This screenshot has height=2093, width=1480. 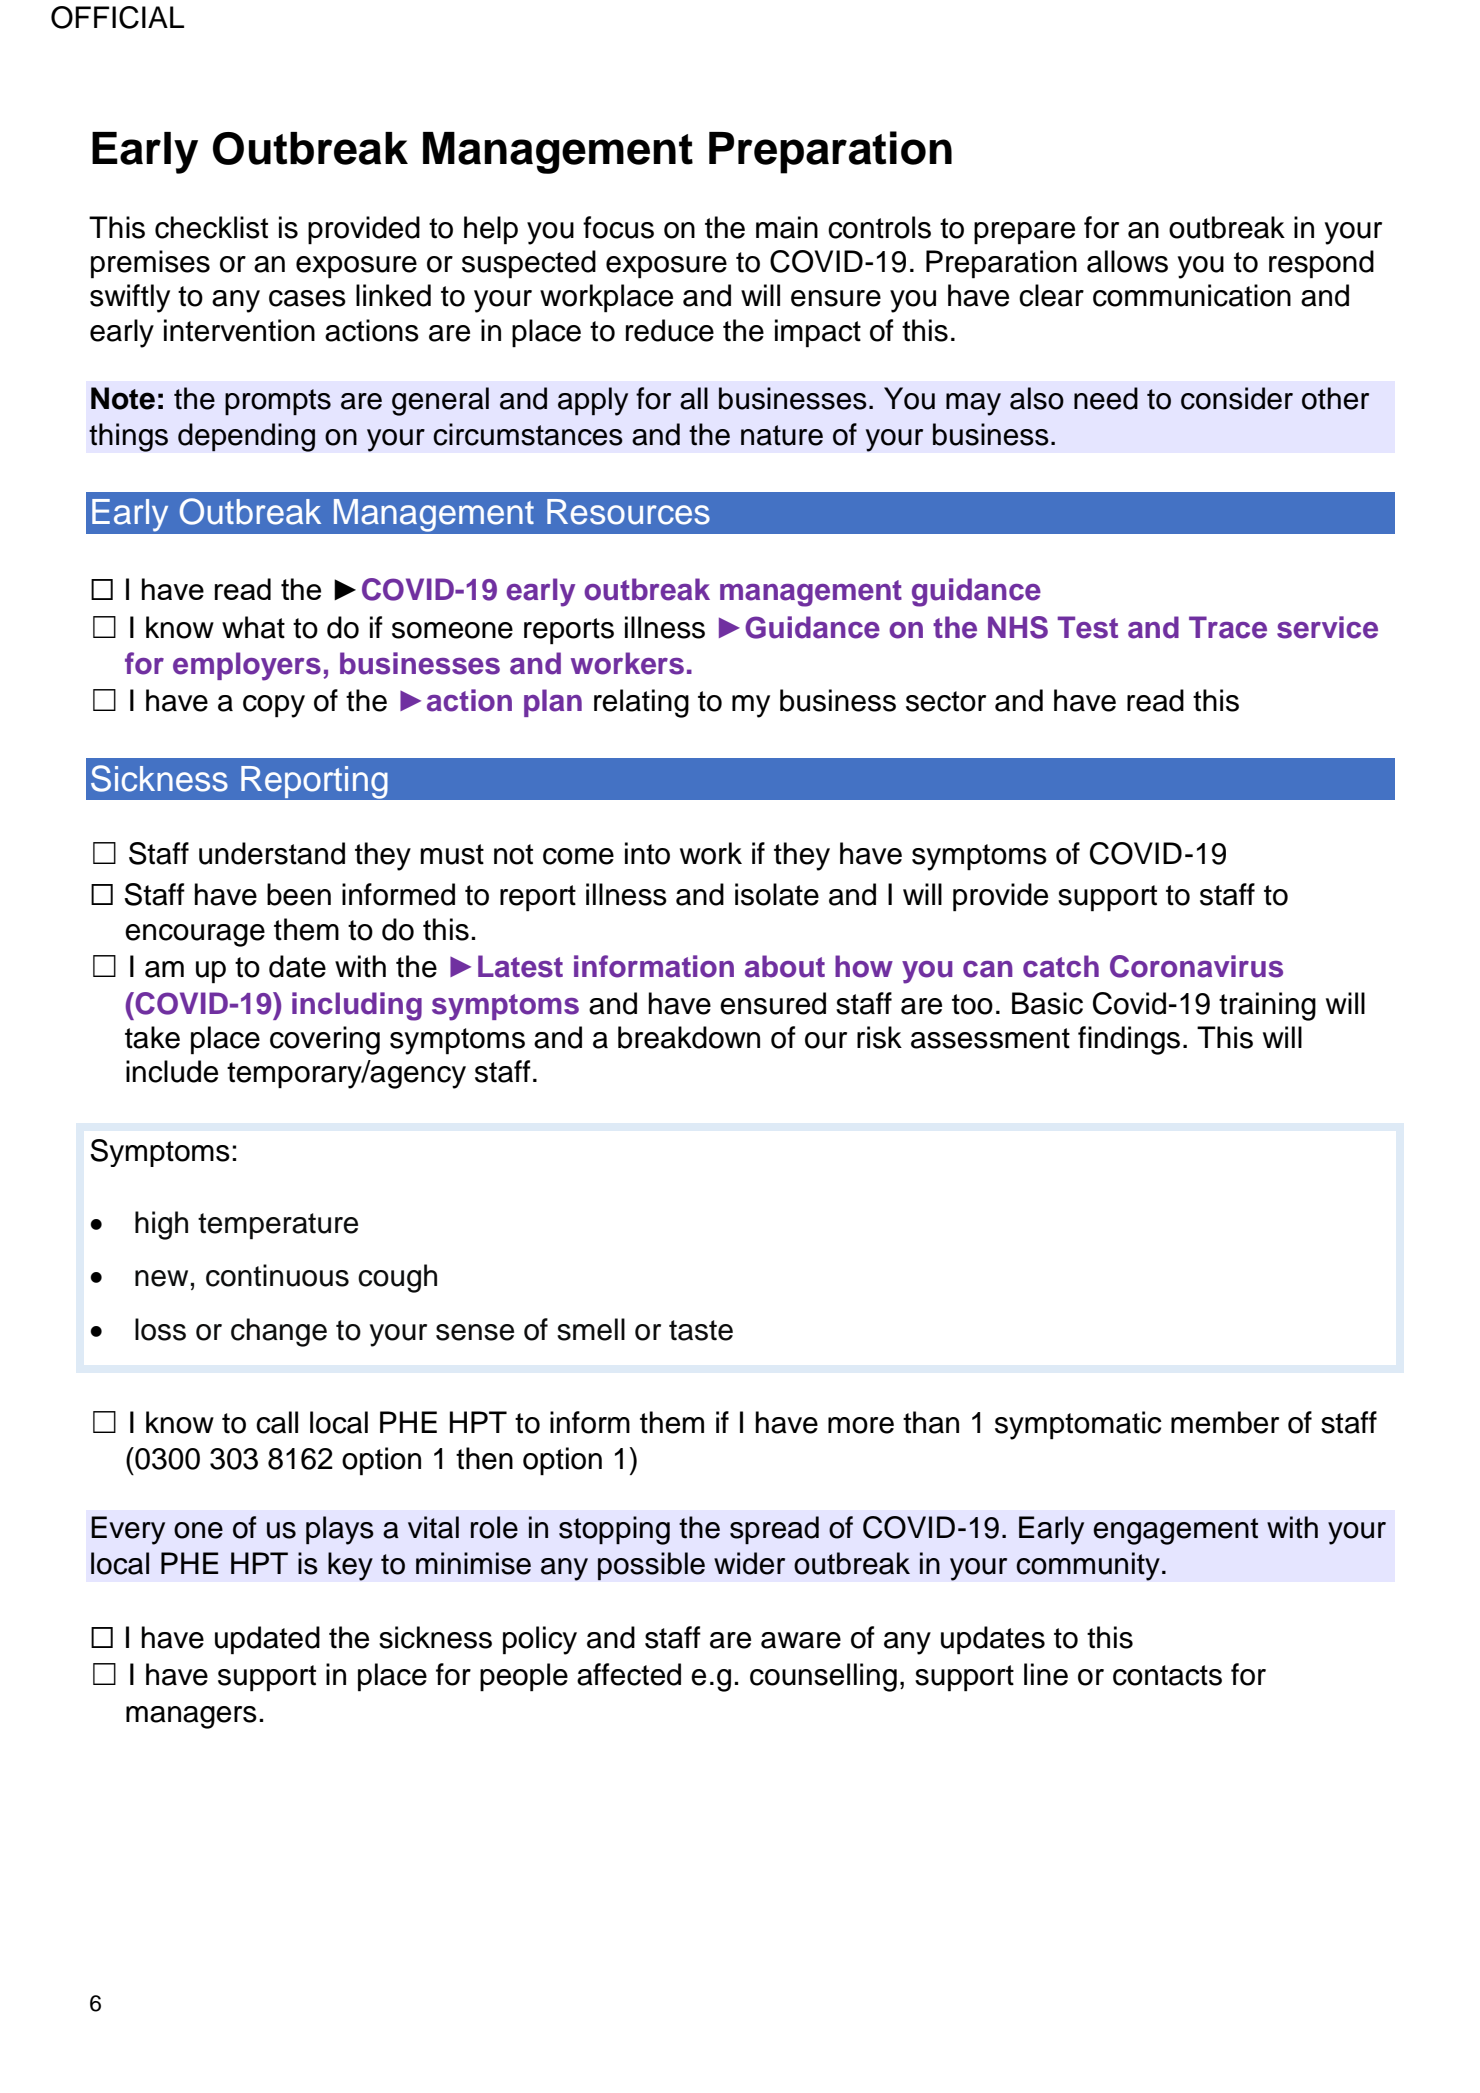 What do you see at coordinates (277, 1275) in the screenshot?
I see `continuous` at bounding box center [277, 1275].
